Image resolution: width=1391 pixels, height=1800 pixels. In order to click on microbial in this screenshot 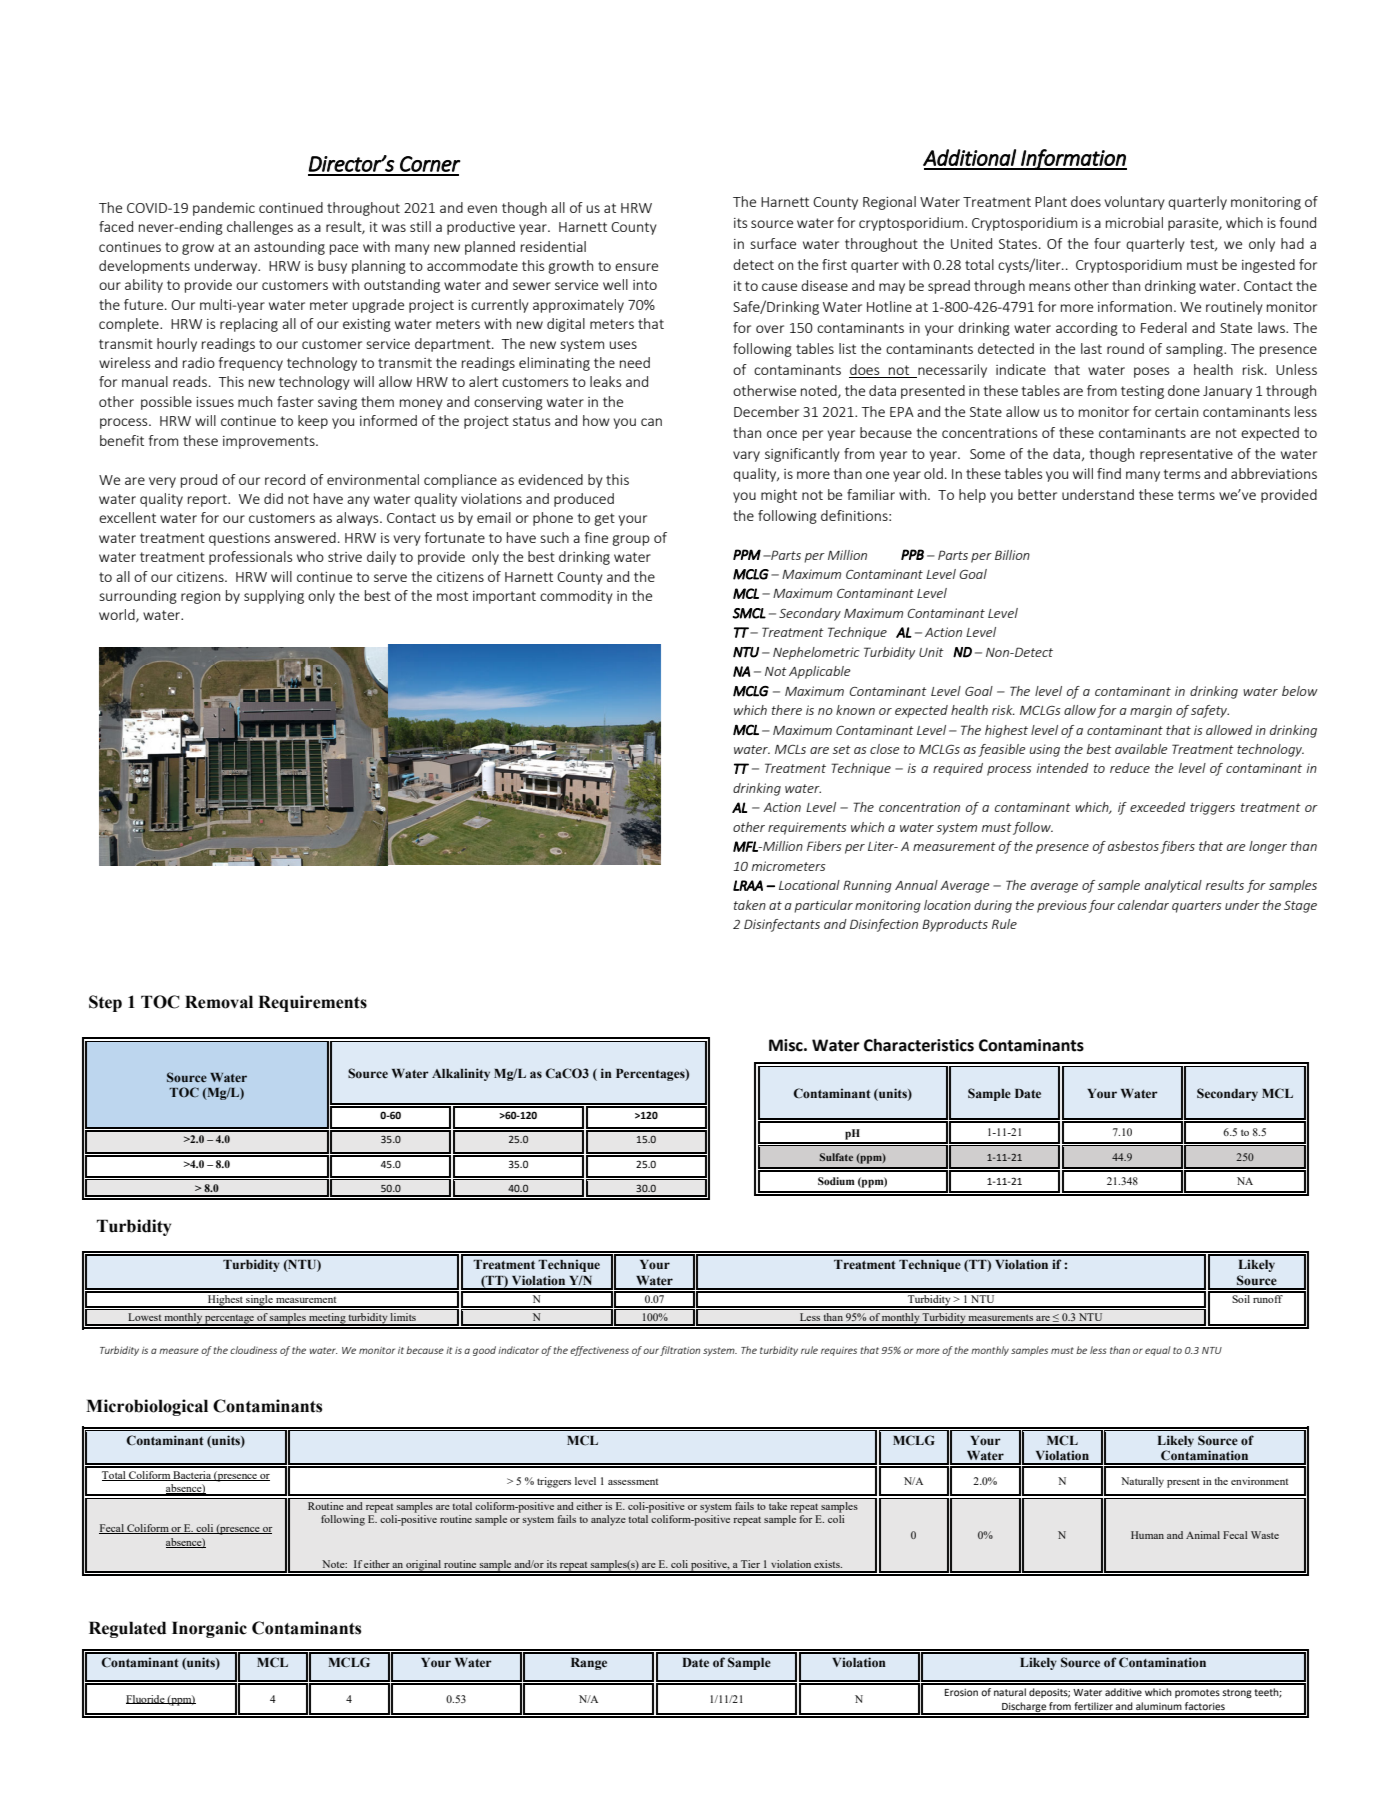, I will do `click(1134, 222)`.
